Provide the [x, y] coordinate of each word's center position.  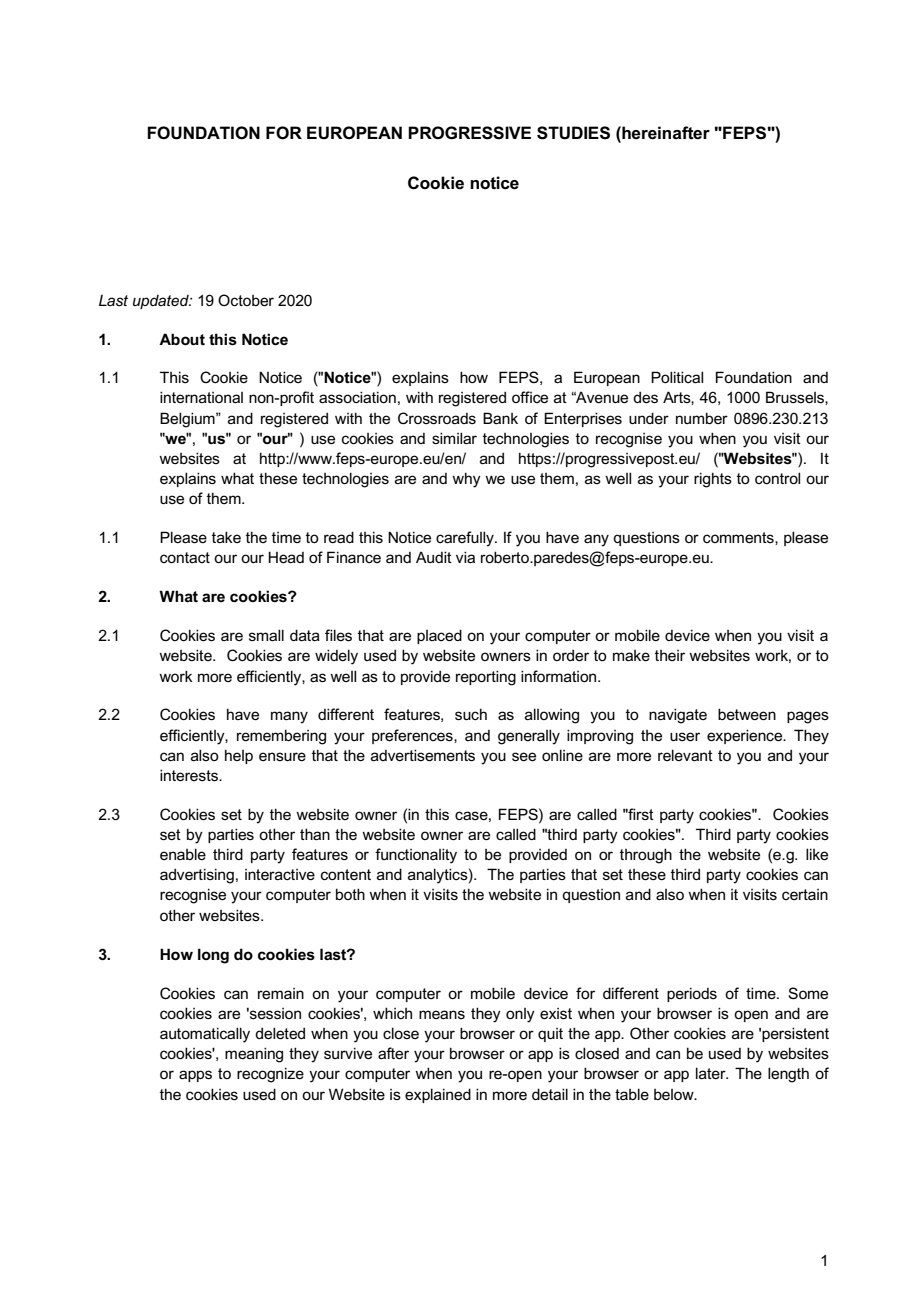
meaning [254, 1055]
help [239, 756]
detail [550, 1094]
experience [746, 736]
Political [677, 377]
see [524, 756]
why [466, 480]
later [712, 1073]
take [226, 537]
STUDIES [573, 133]
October [246, 300]
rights [713, 480]
